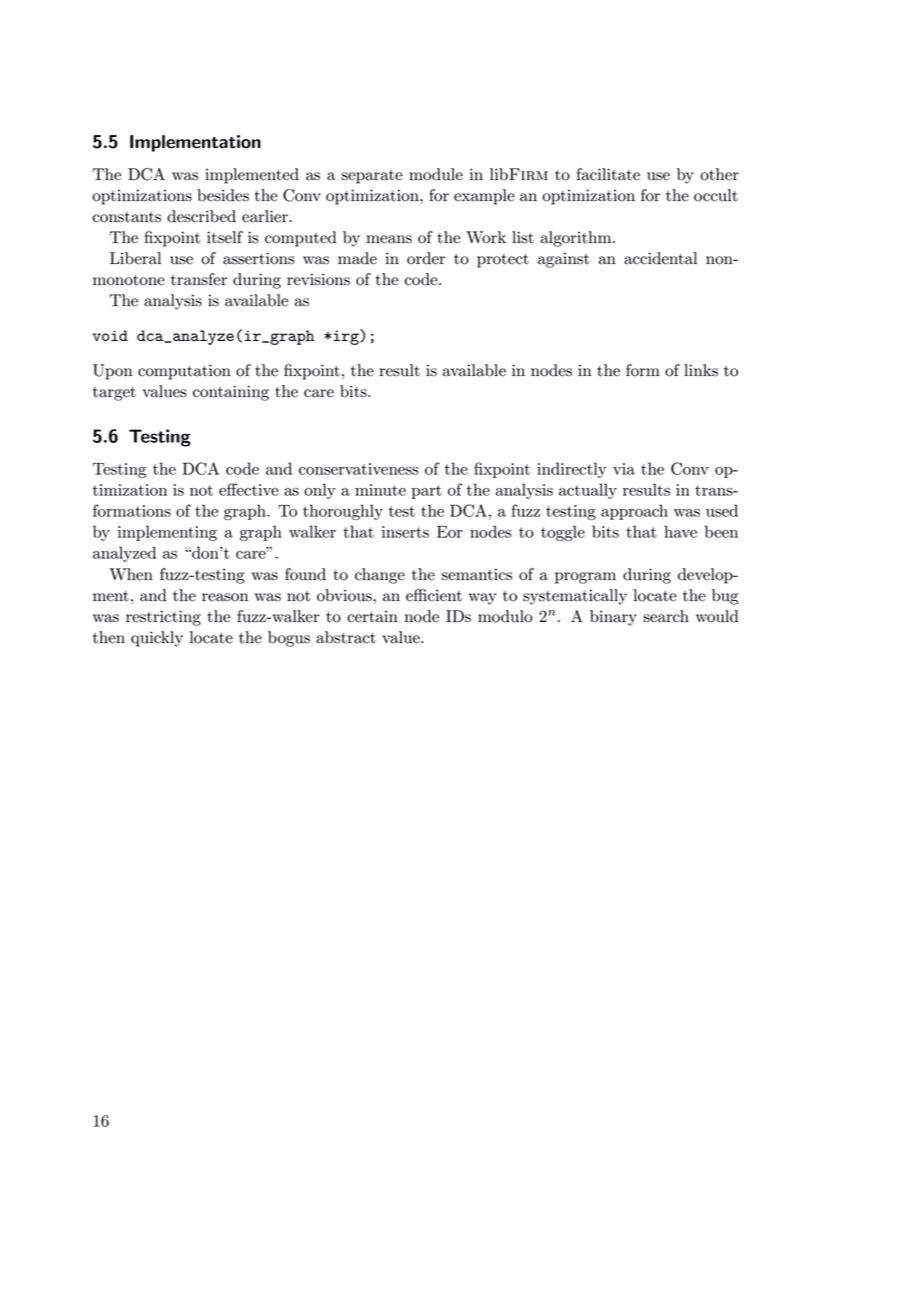 The width and height of the screenshot is (924, 1308). Describe the element at coordinates (608, 174) in the screenshot. I see `facilitate` at that location.
